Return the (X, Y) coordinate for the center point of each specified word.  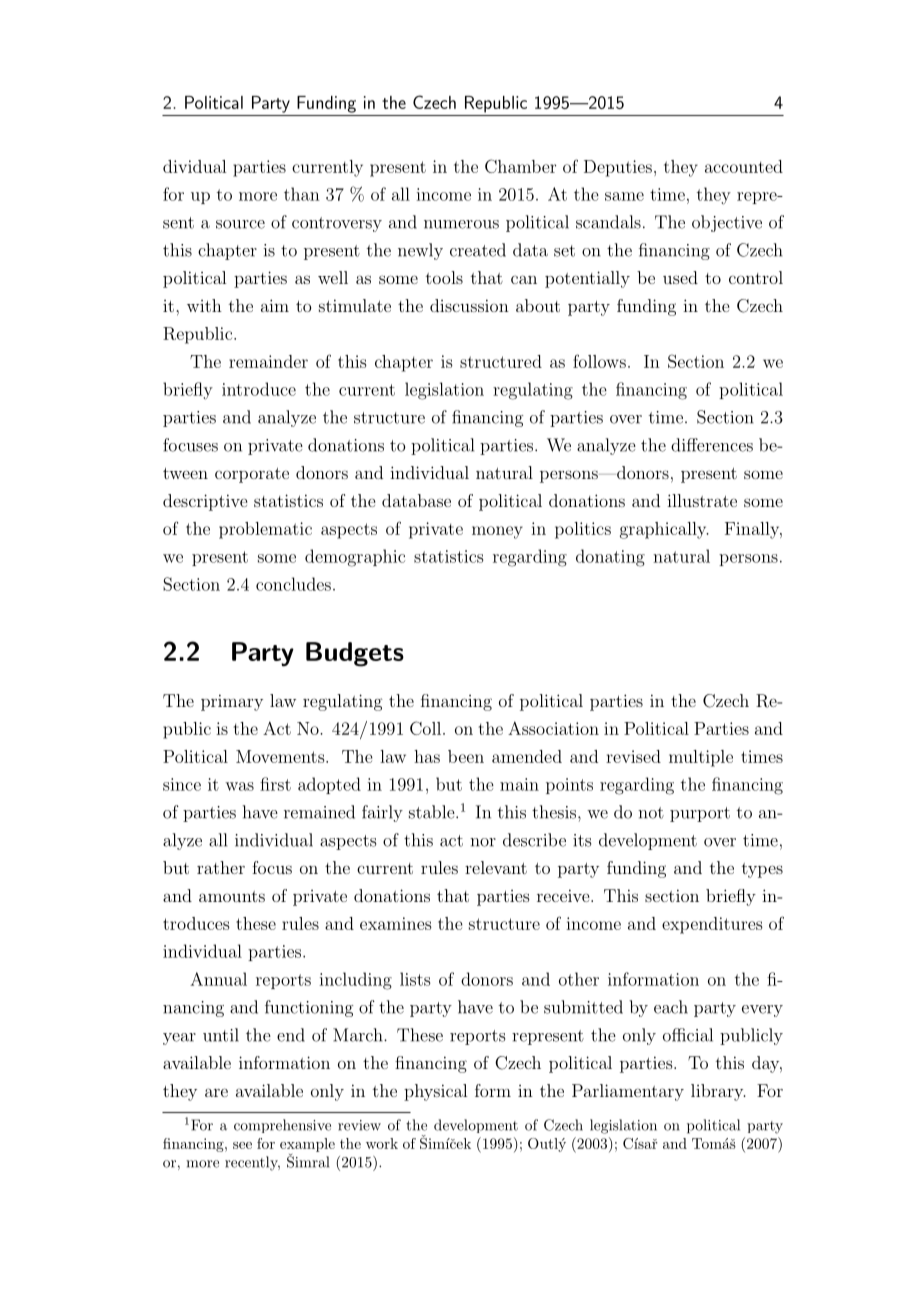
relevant (496, 867)
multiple (701, 758)
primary (232, 702)
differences (712, 445)
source (240, 224)
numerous (461, 224)
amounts (232, 896)
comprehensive (282, 1126)
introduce (259, 389)
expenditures (712, 925)
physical (435, 1092)
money (497, 532)
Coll (425, 728)
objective (727, 223)
